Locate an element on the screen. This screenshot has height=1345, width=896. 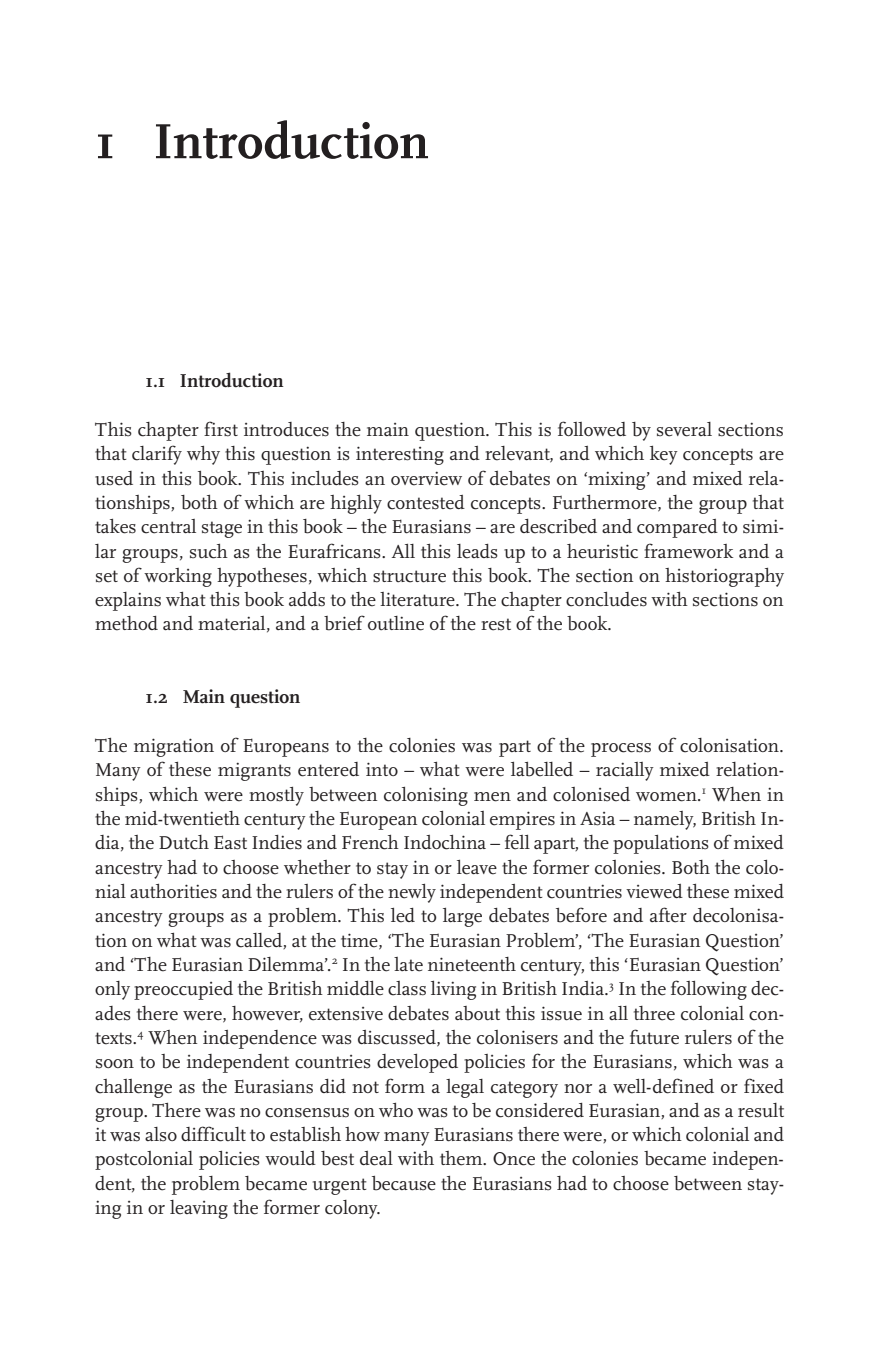
Indochina is located at coordinates (445, 842).
